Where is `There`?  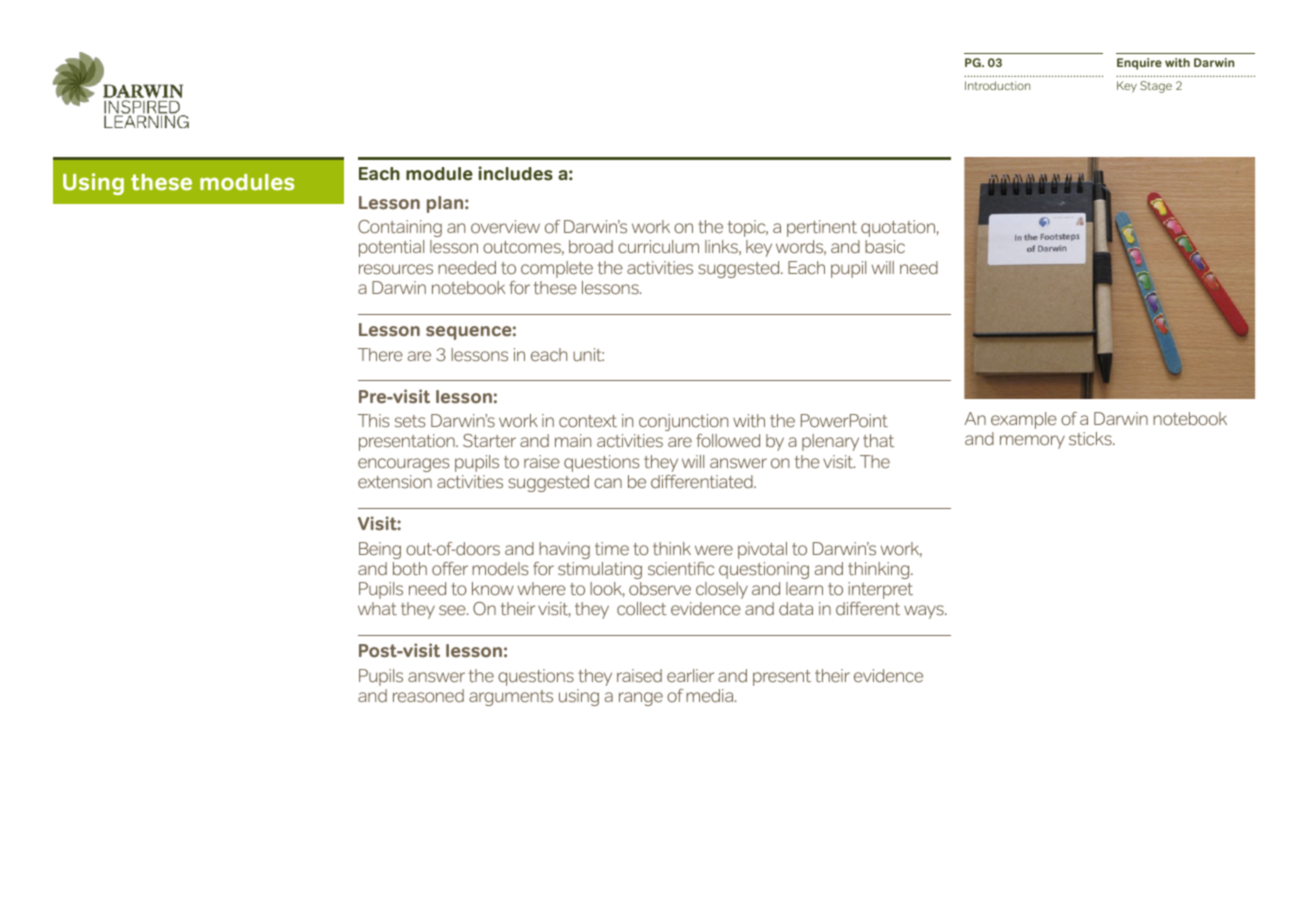 There is located at coordinates (380, 354).
